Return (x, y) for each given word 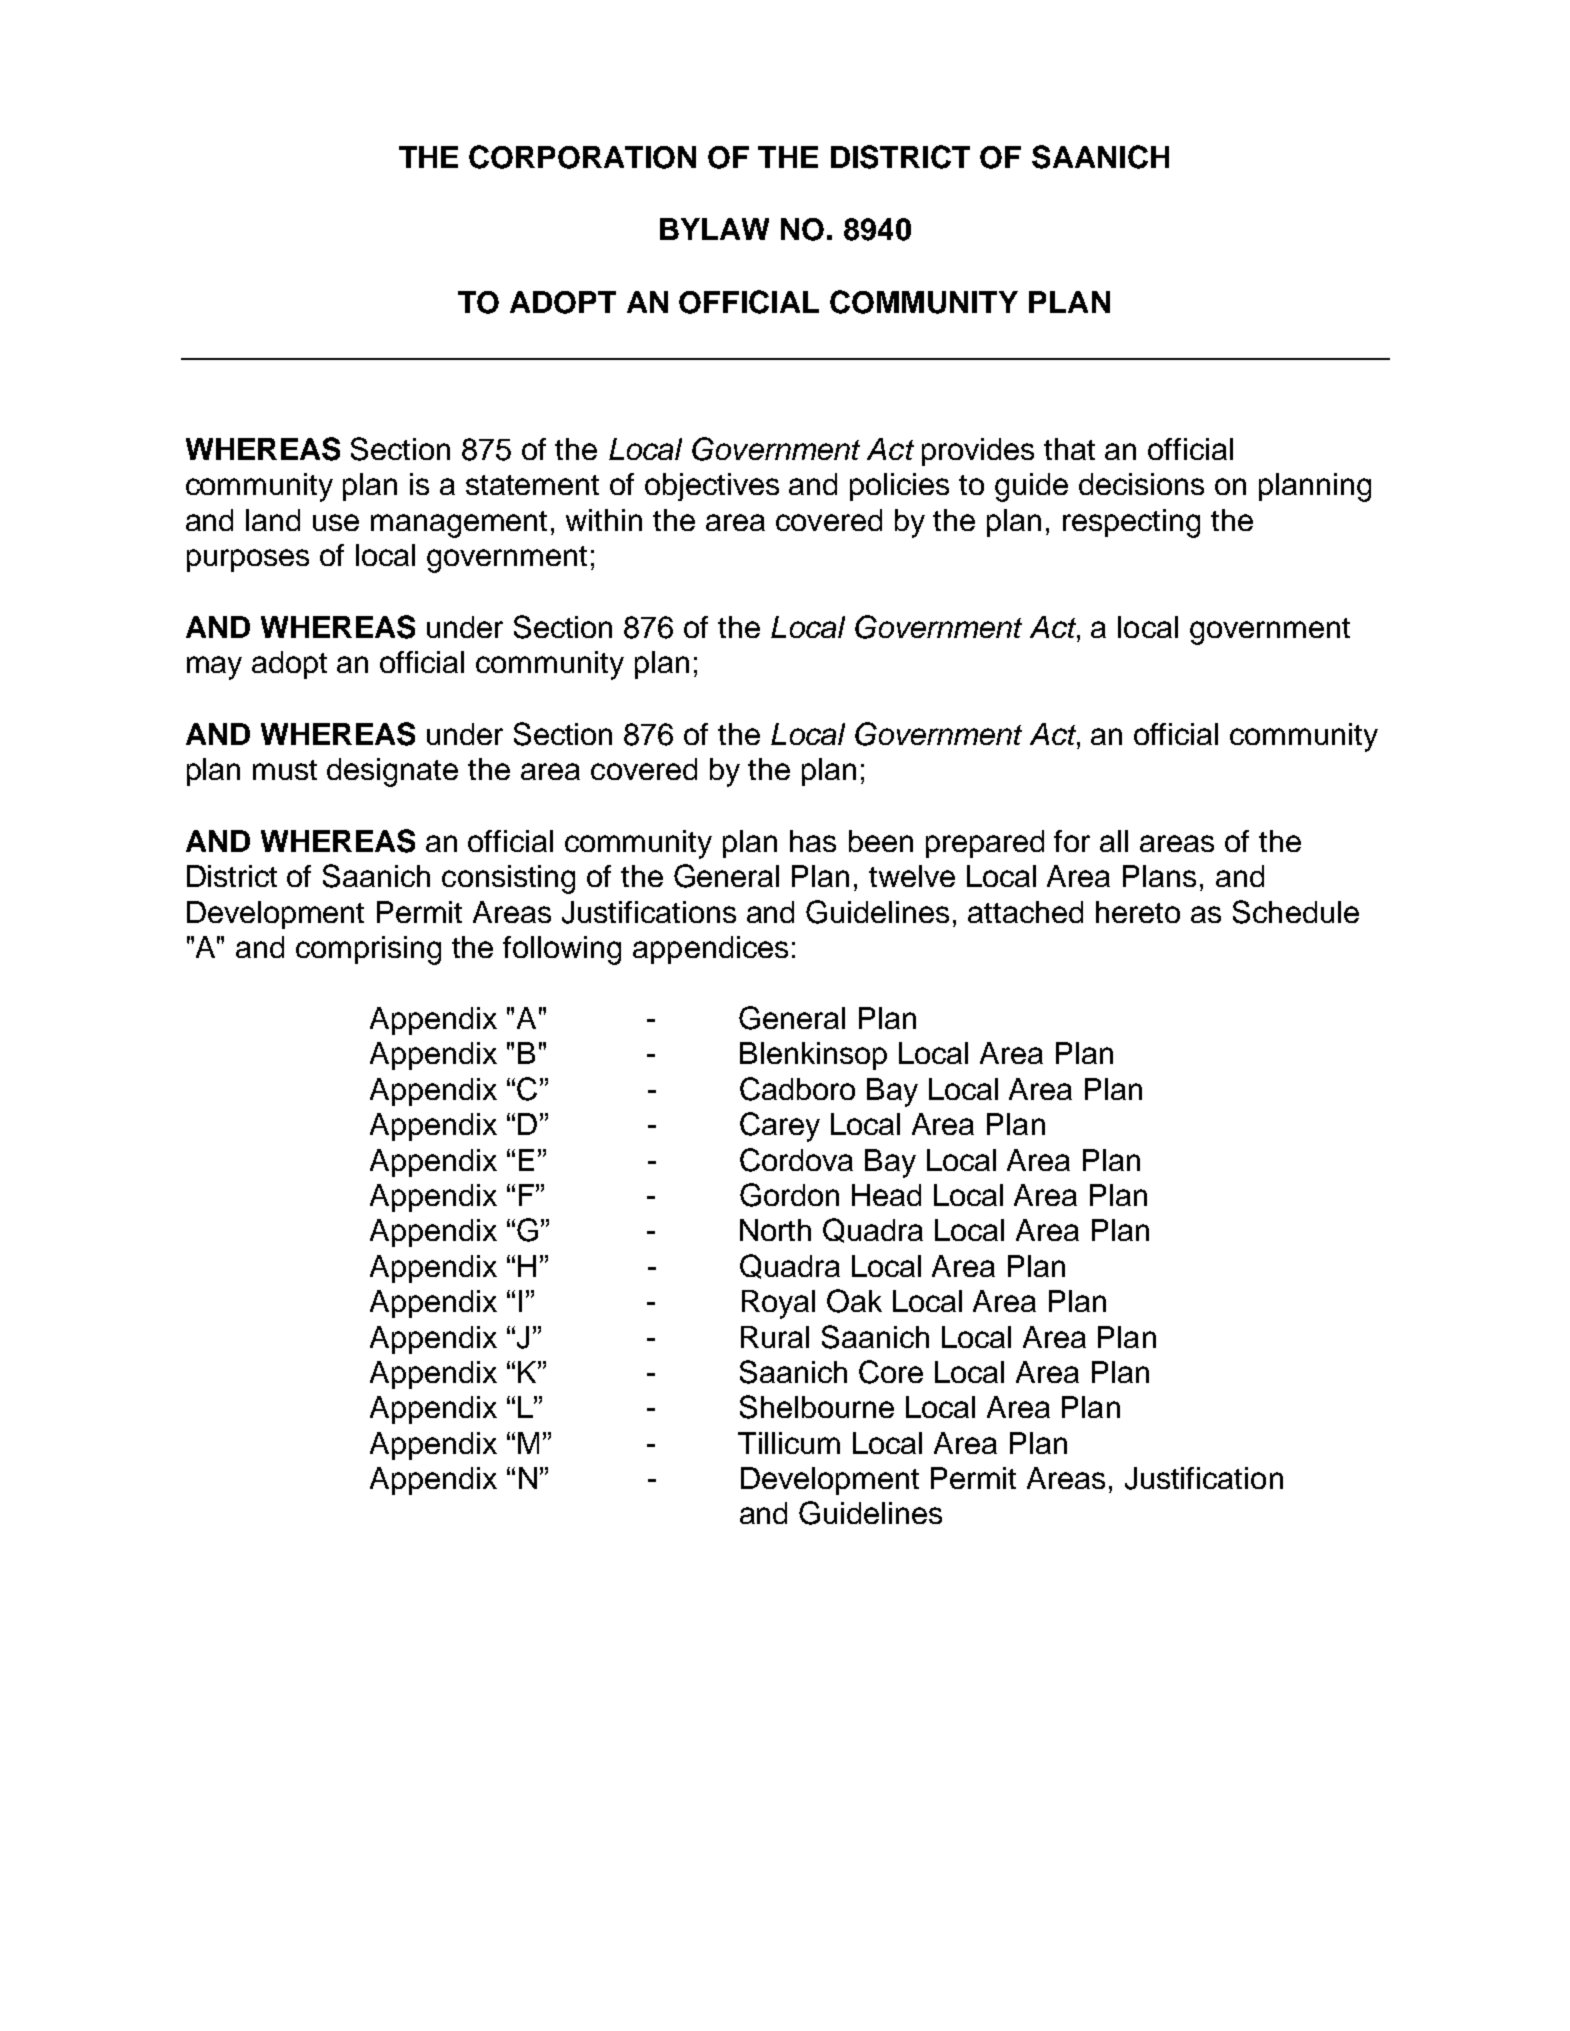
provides (978, 452)
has (813, 841)
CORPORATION (582, 157)
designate (392, 772)
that (1069, 449)
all (1114, 841)
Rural (775, 1337)
